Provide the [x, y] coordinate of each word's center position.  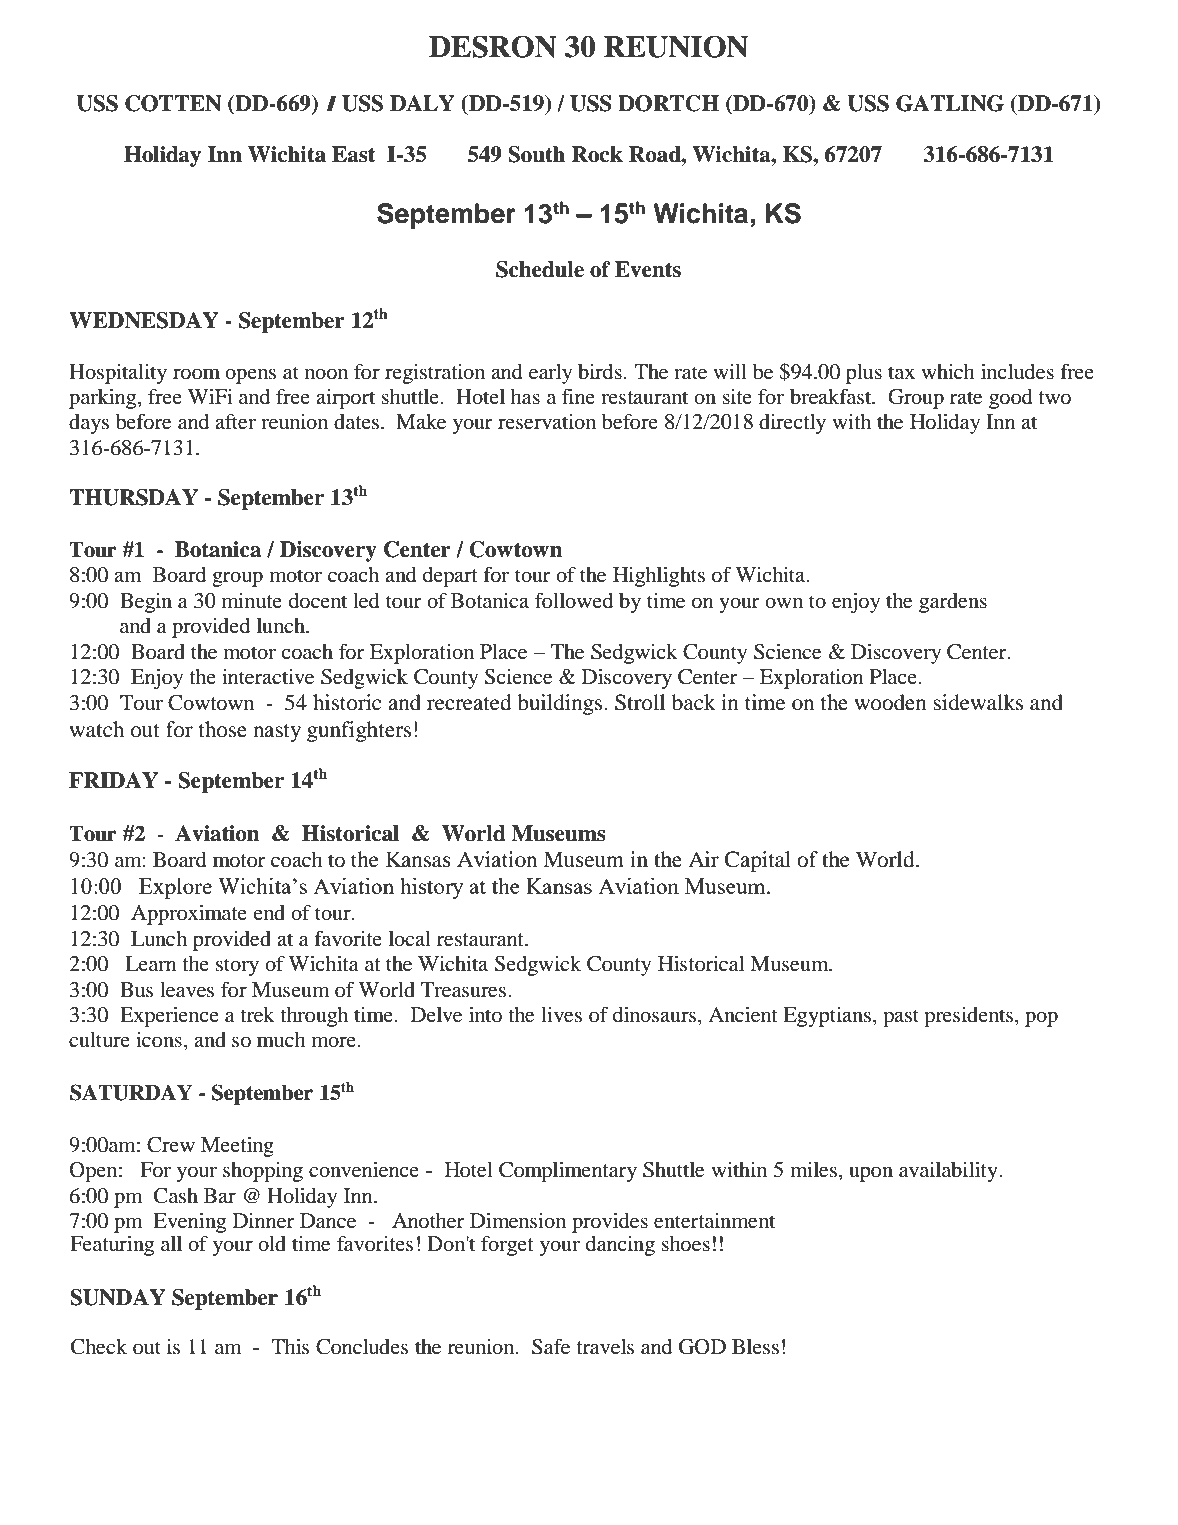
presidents [970, 1017]
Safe [551, 1346]
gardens [953, 603]
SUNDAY [118, 1297]
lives [561, 1015]
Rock [597, 154]
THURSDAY [133, 497]
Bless [755, 1347]
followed [574, 600]
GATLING [950, 103]
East [353, 154]
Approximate [189, 915]
